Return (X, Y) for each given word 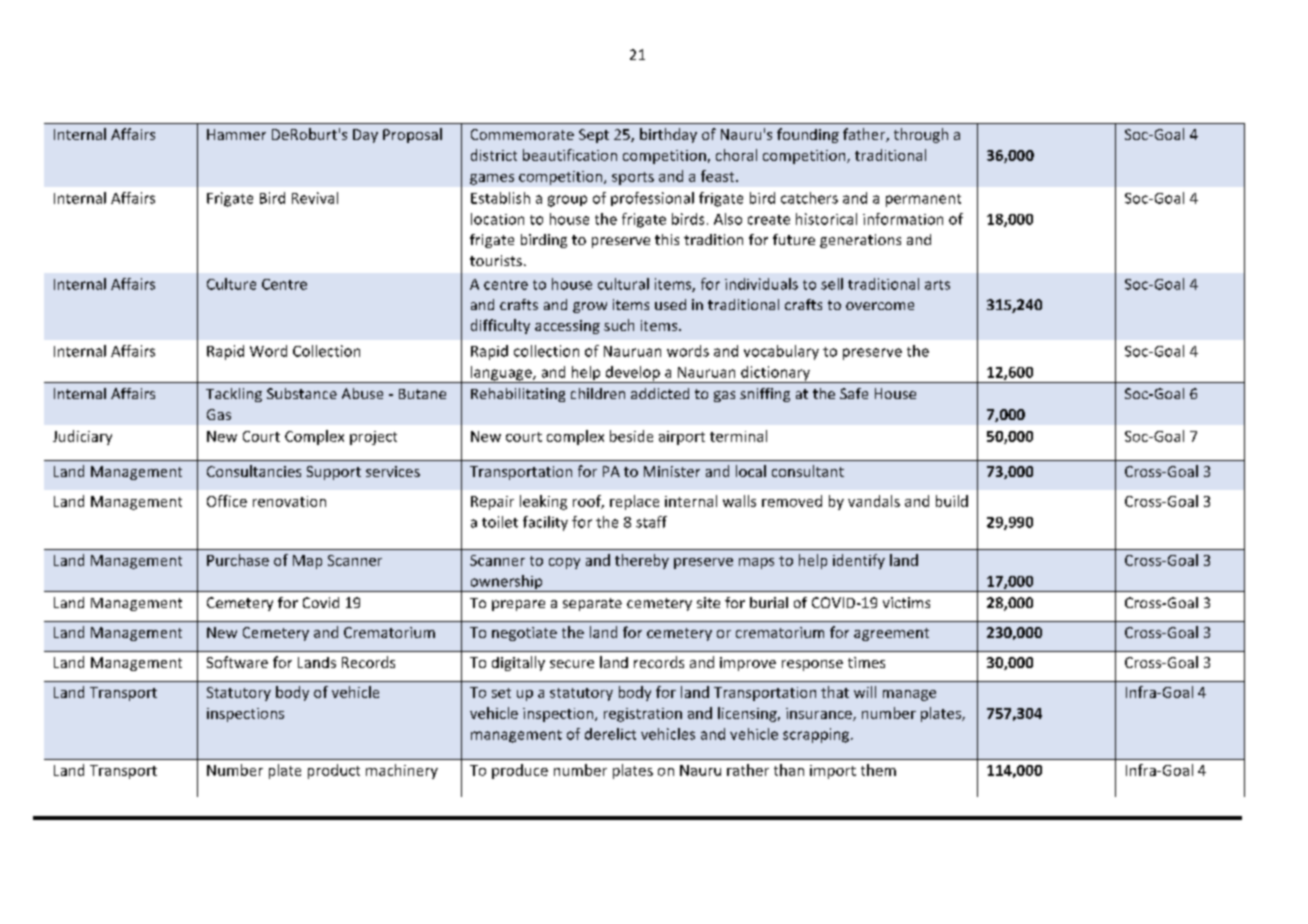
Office (227, 501)
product (334, 771)
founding (808, 135)
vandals (874, 501)
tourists (496, 260)
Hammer (236, 134)
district (494, 155)
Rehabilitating (518, 395)
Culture (231, 284)
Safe (854, 393)
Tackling (234, 395)
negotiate (524, 634)
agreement (891, 634)
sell (832, 284)
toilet (500, 522)
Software (237, 662)
